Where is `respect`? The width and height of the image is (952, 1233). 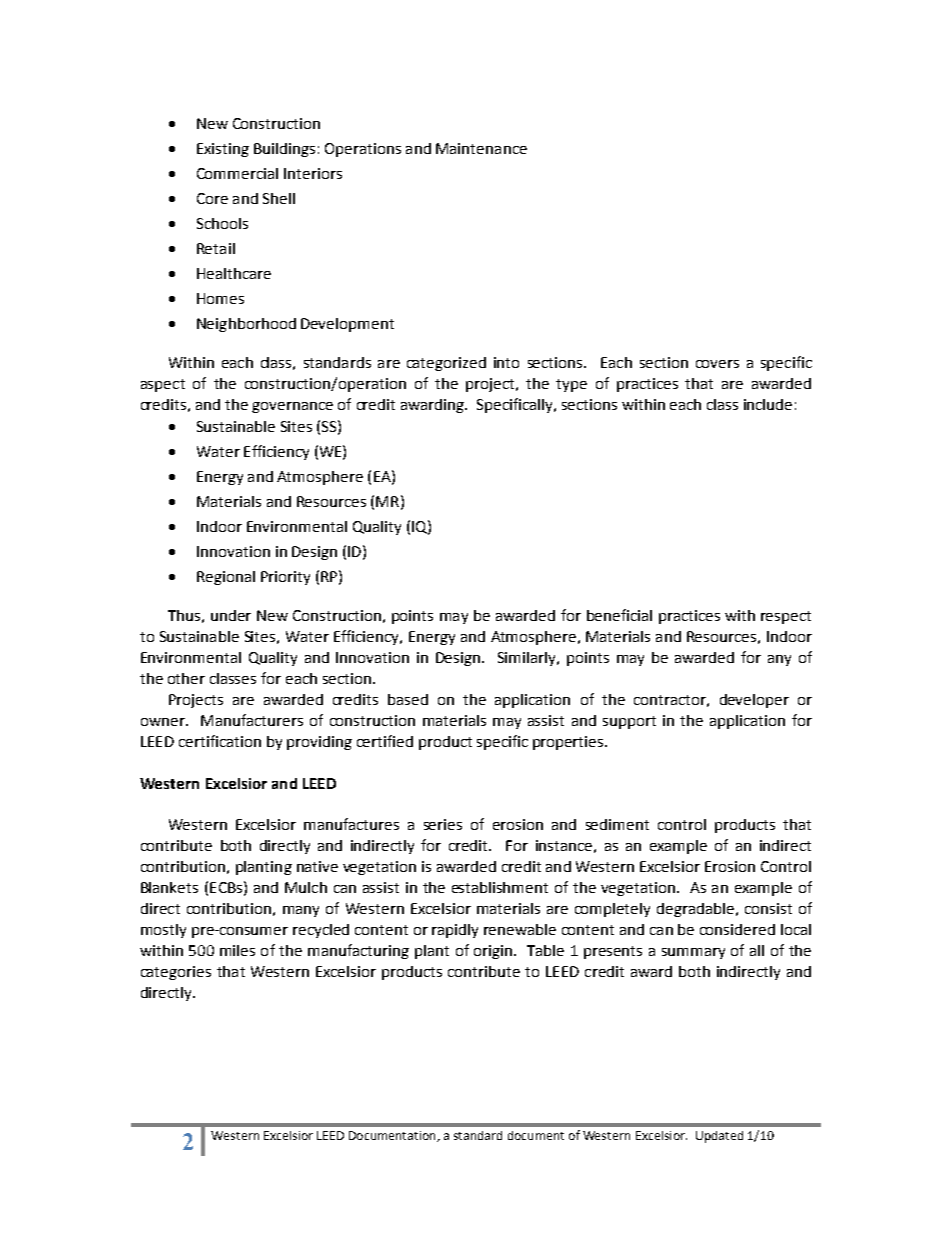 respect is located at coordinates (786, 617).
